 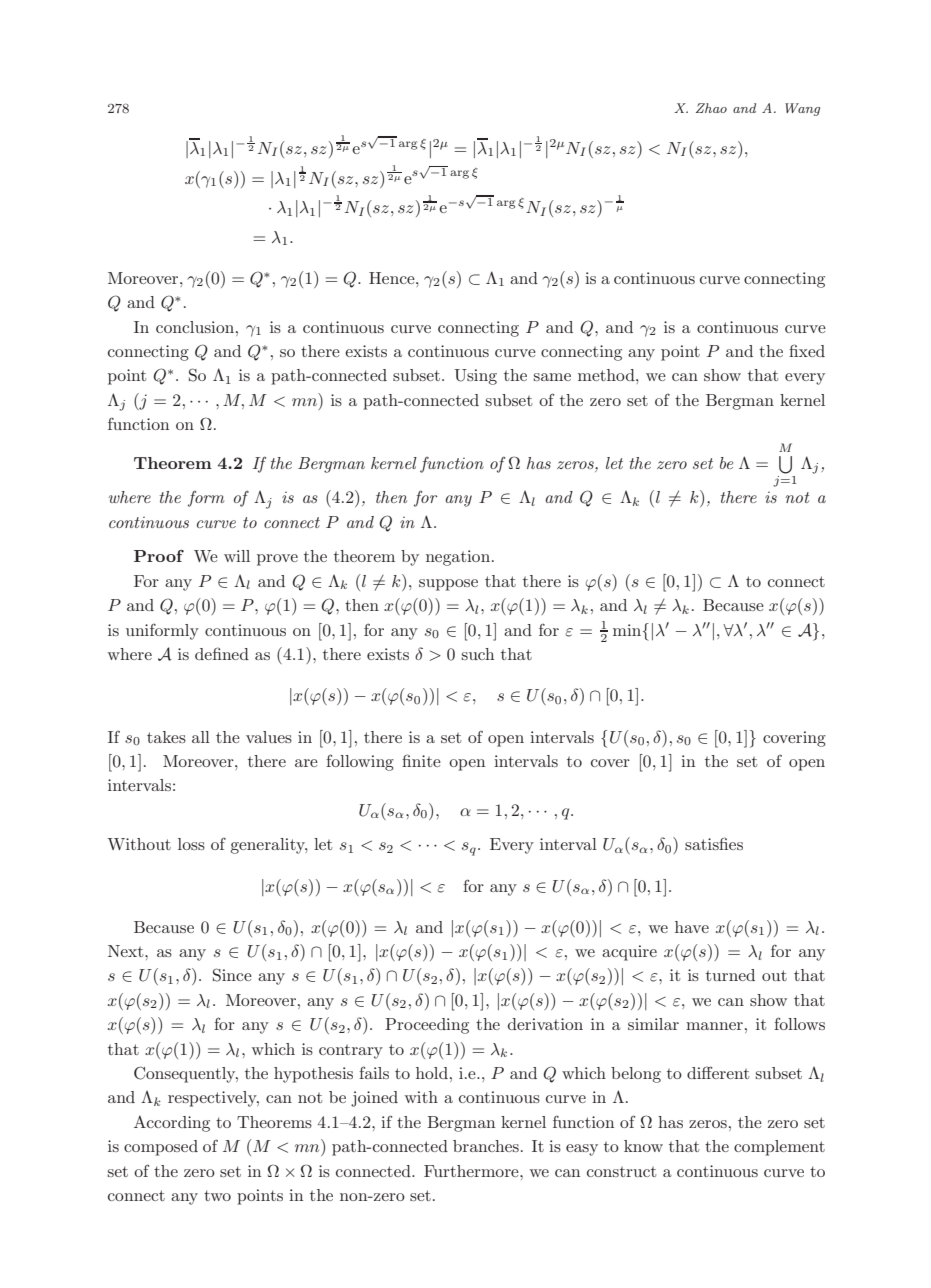 I want to click on Hence, so click(x=393, y=278).
